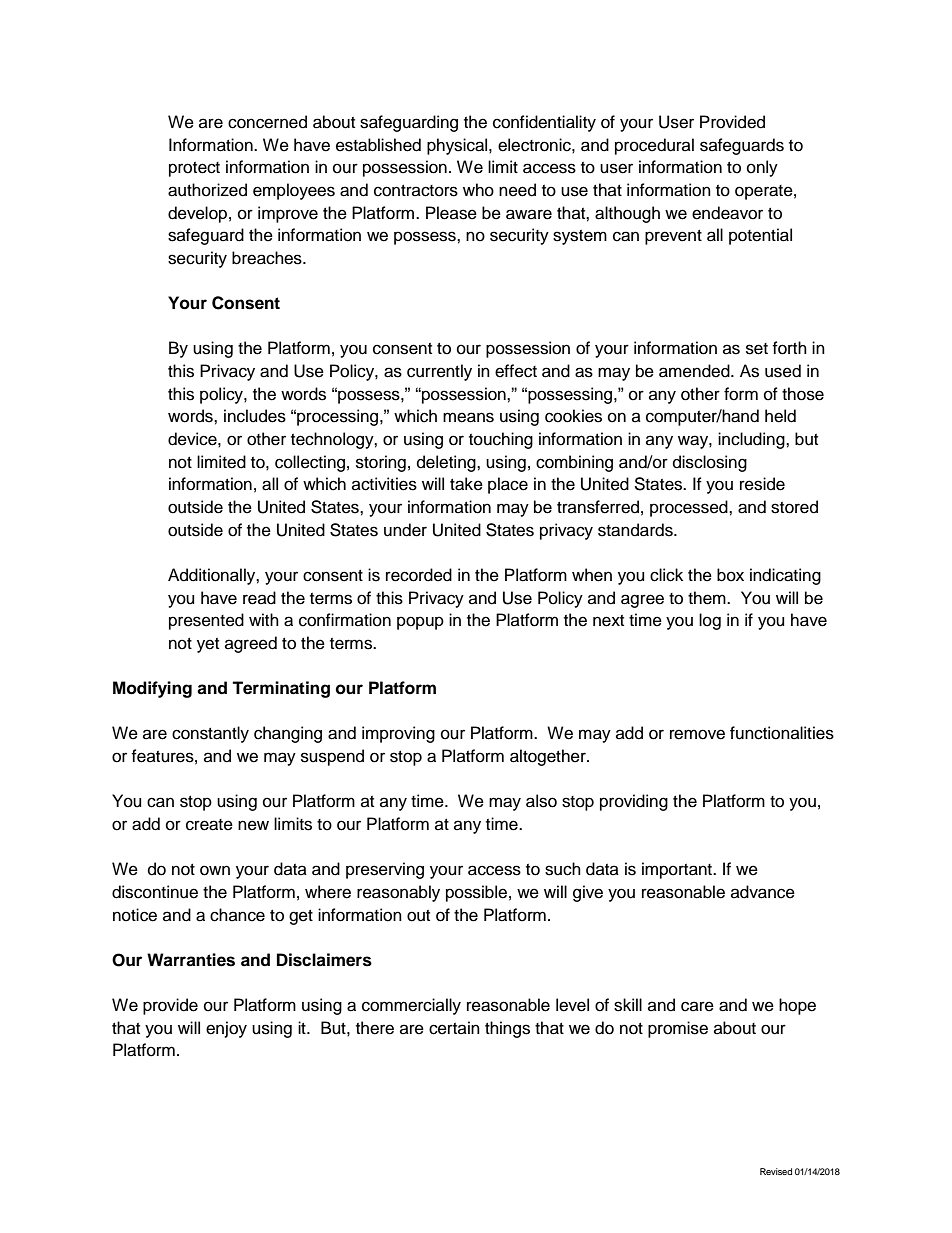 The height and width of the image is (1233, 952). What do you see at coordinates (454, 1028) in the image?
I see `certain` at bounding box center [454, 1028].
